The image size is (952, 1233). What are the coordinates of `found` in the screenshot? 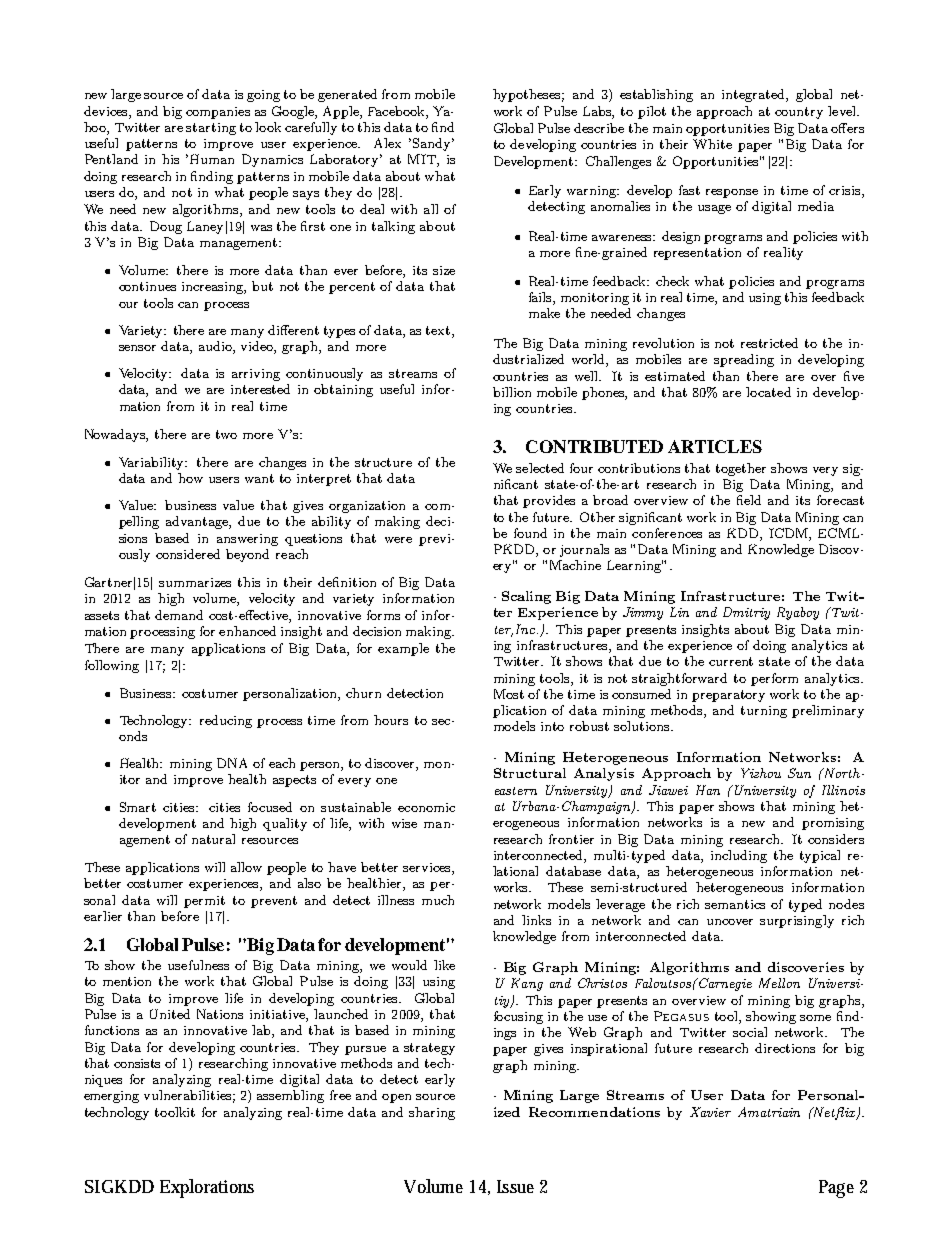 It's located at (530, 533).
